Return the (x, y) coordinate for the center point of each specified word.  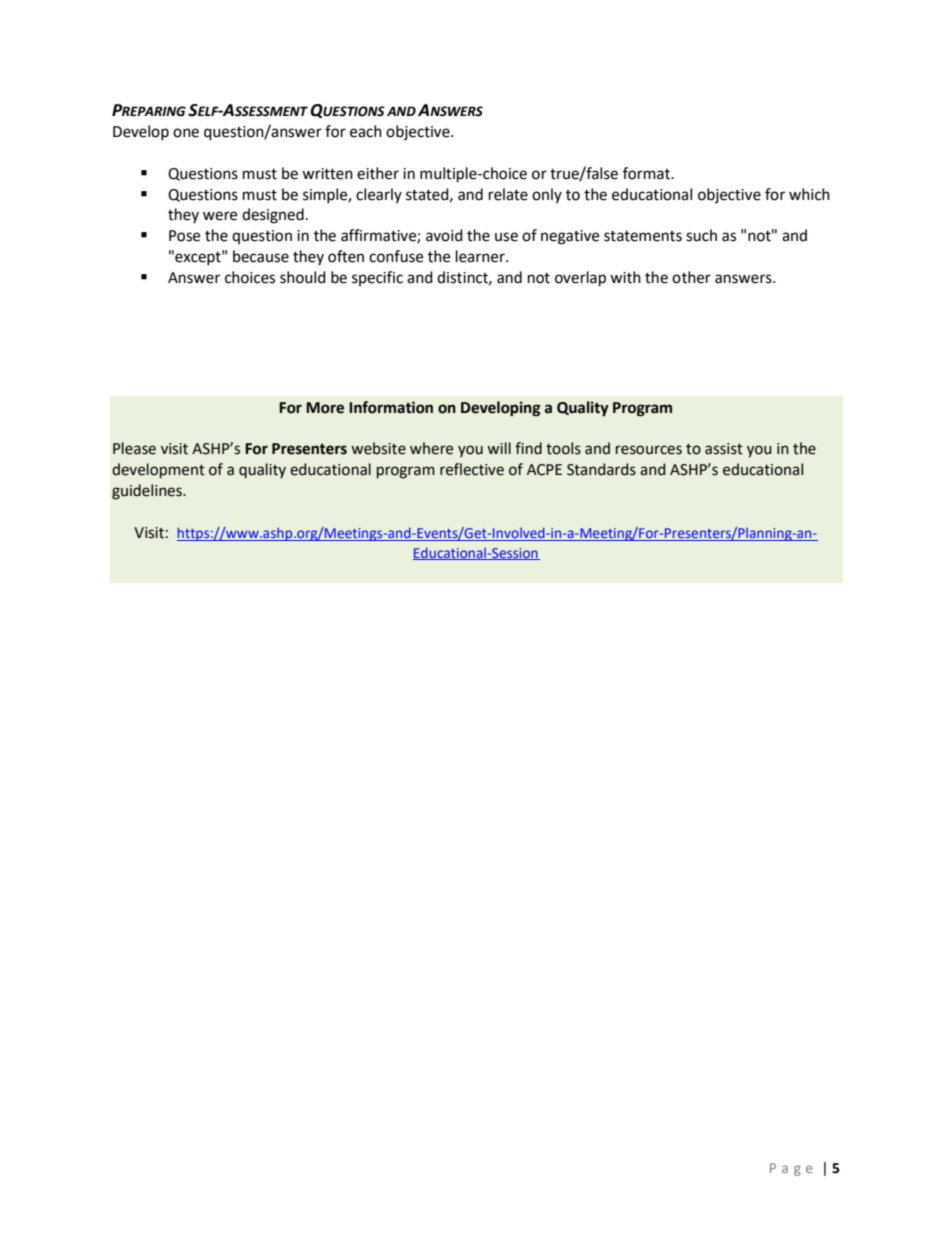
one (186, 133)
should (303, 277)
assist (724, 449)
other (691, 277)
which (809, 194)
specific (377, 278)
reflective (472, 469)
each (366, 131)
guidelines (148, 492)
